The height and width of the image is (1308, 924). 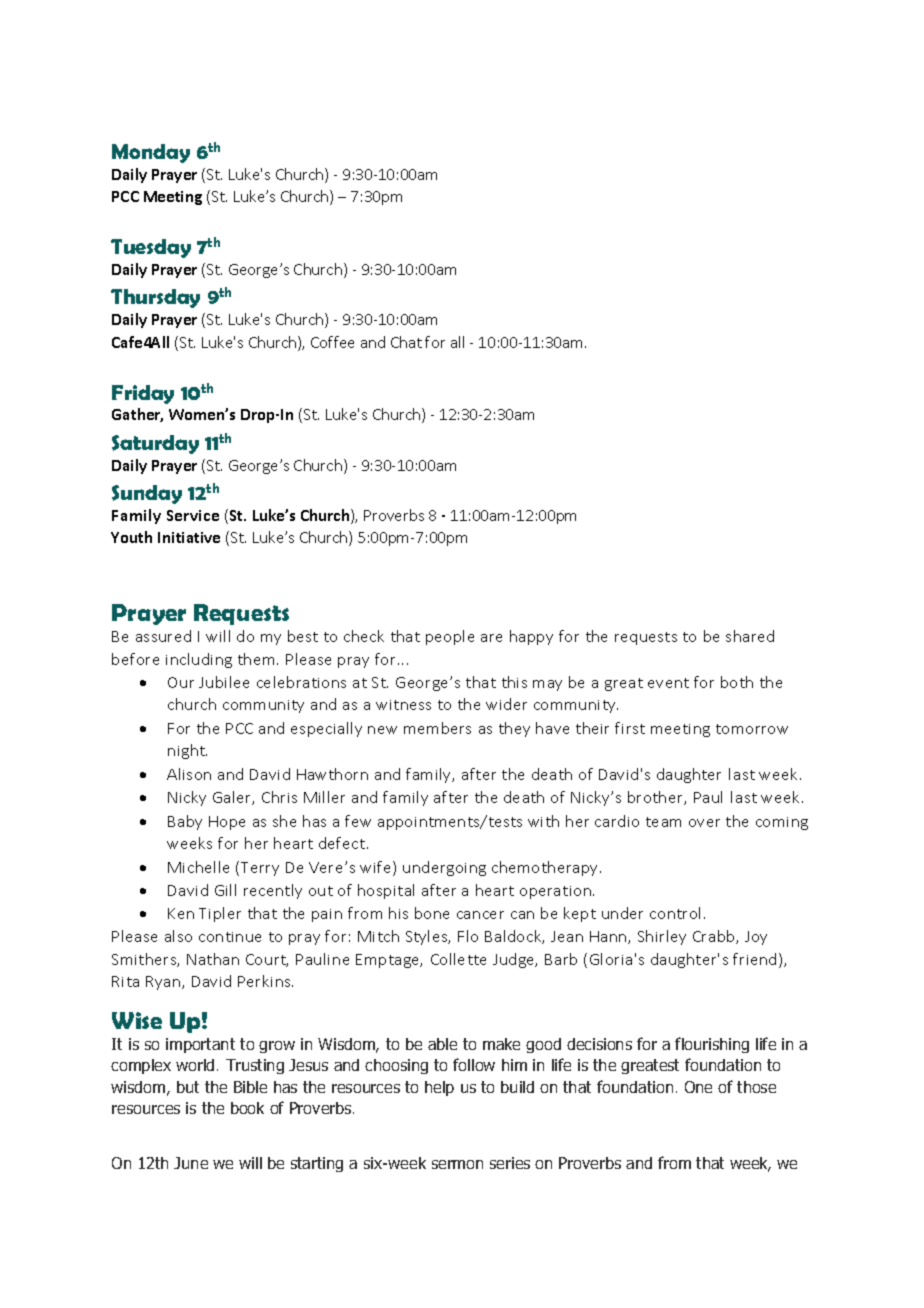 I want to click on June, so click(x=191, y=1163).
